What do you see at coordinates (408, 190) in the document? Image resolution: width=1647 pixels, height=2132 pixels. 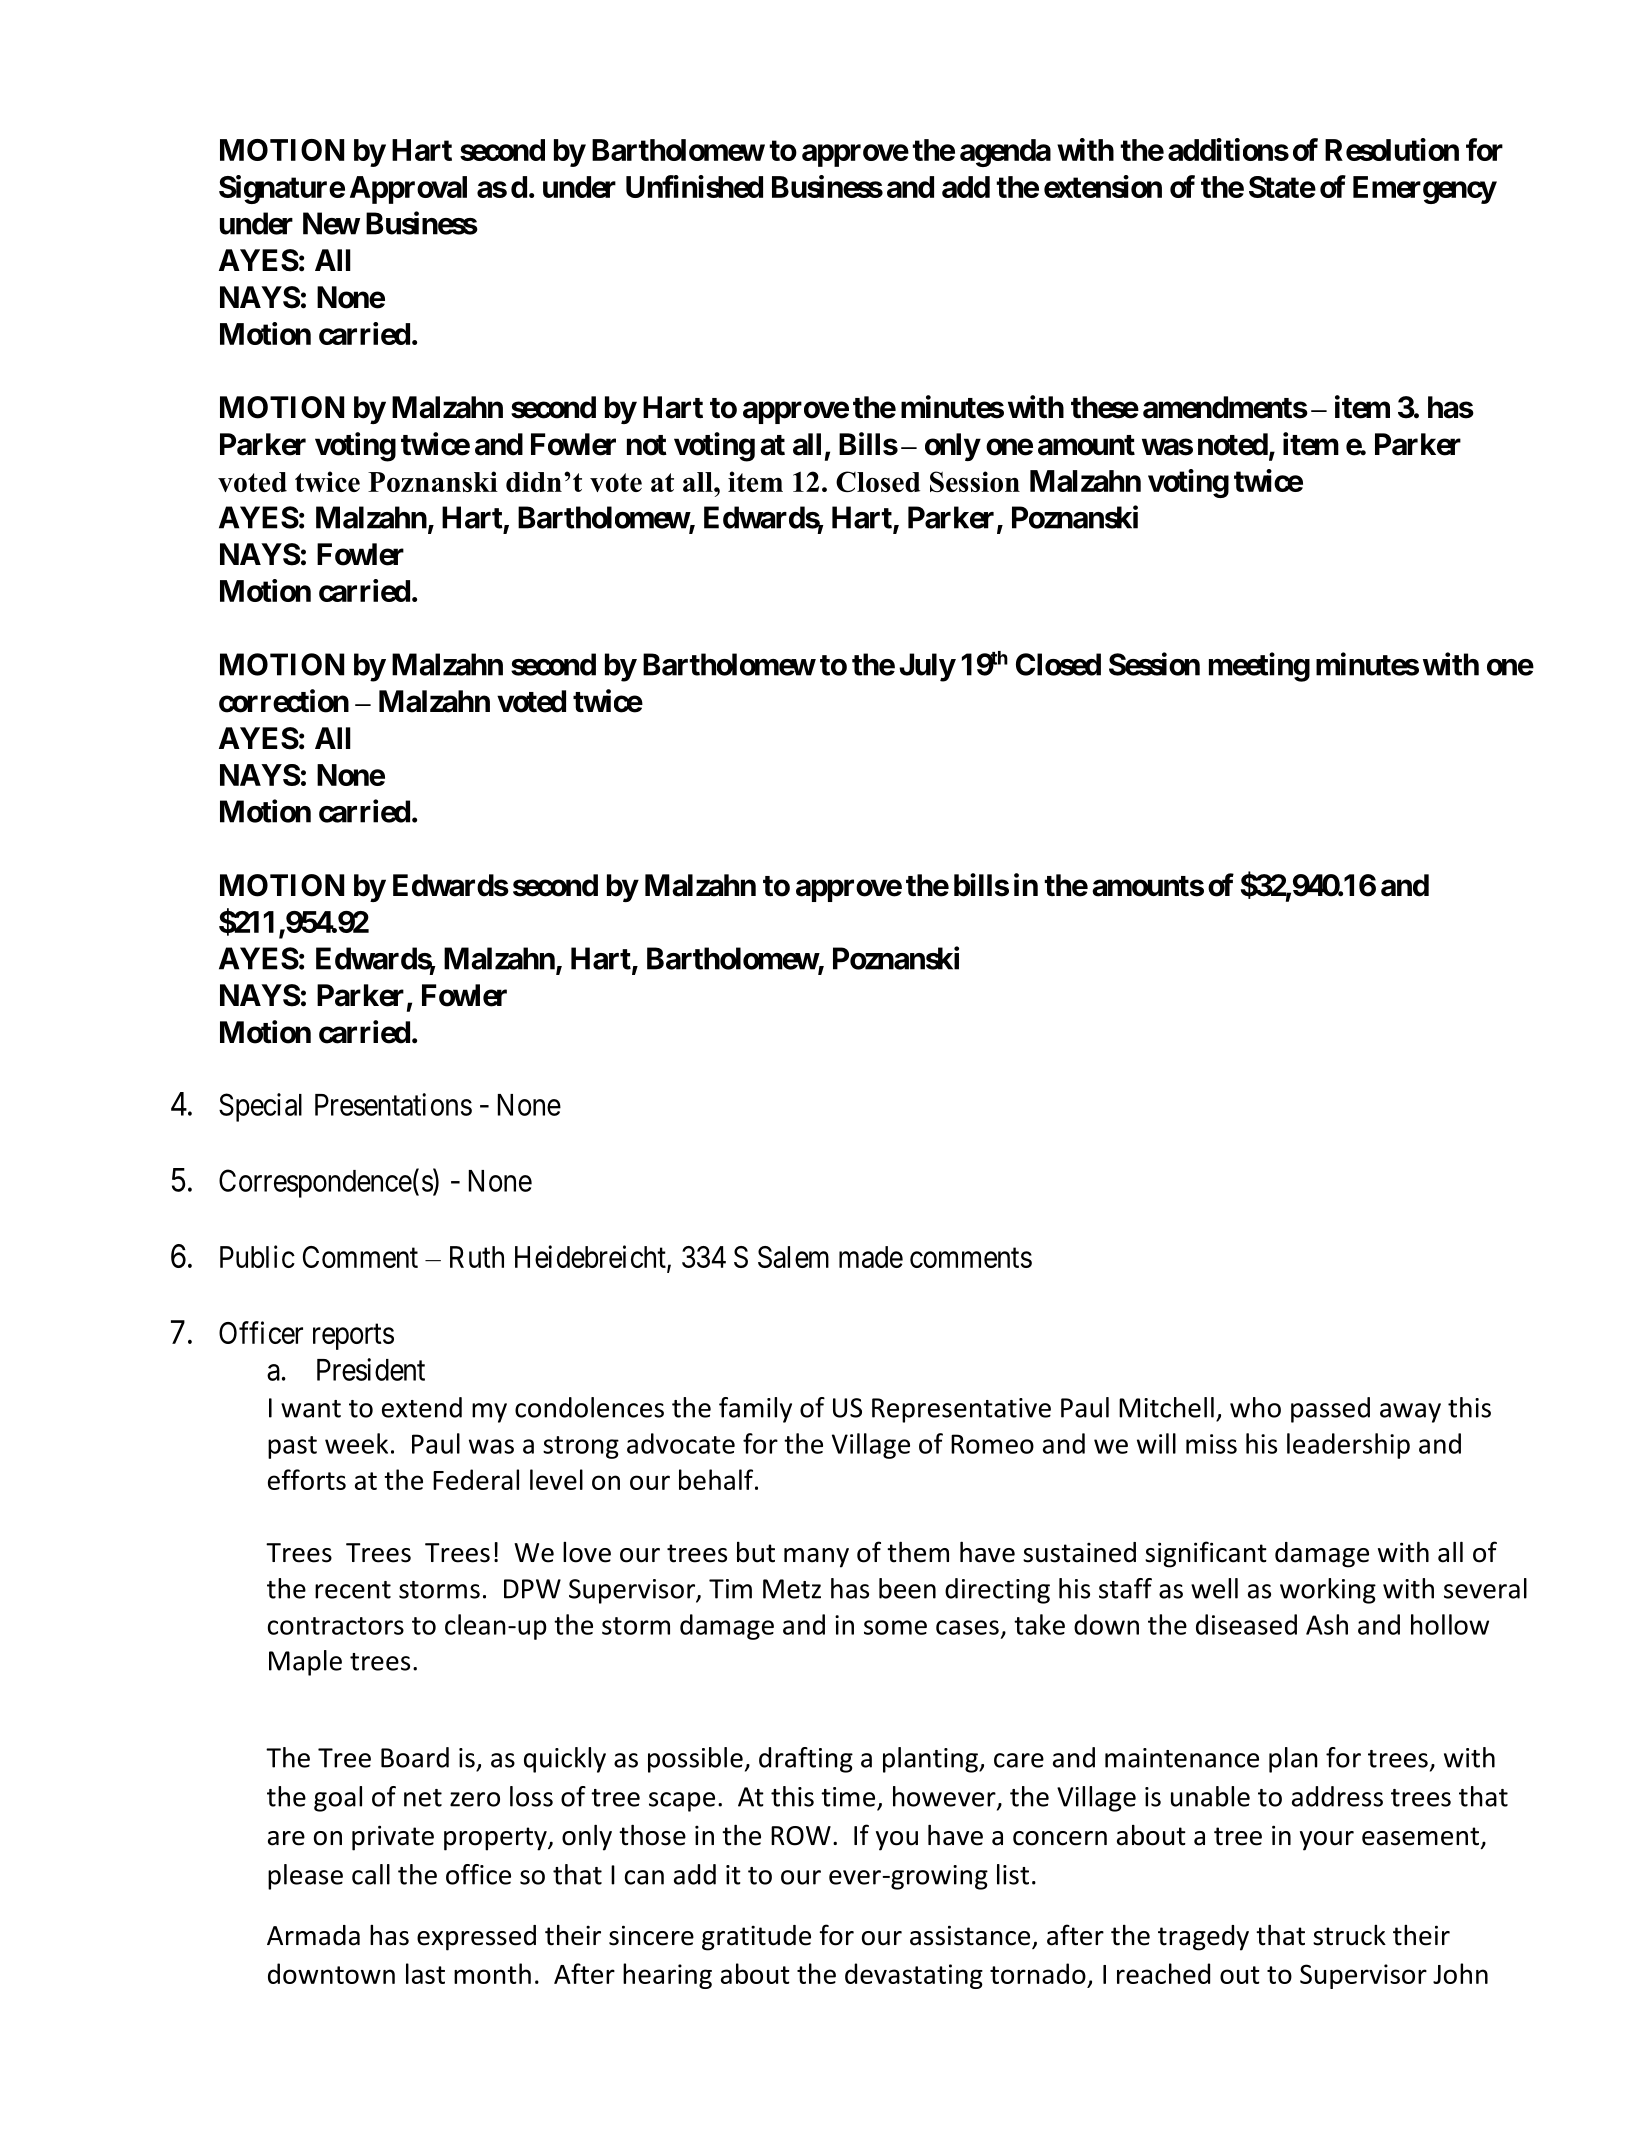 I see `Approval` at bounding box center [408, 190].
